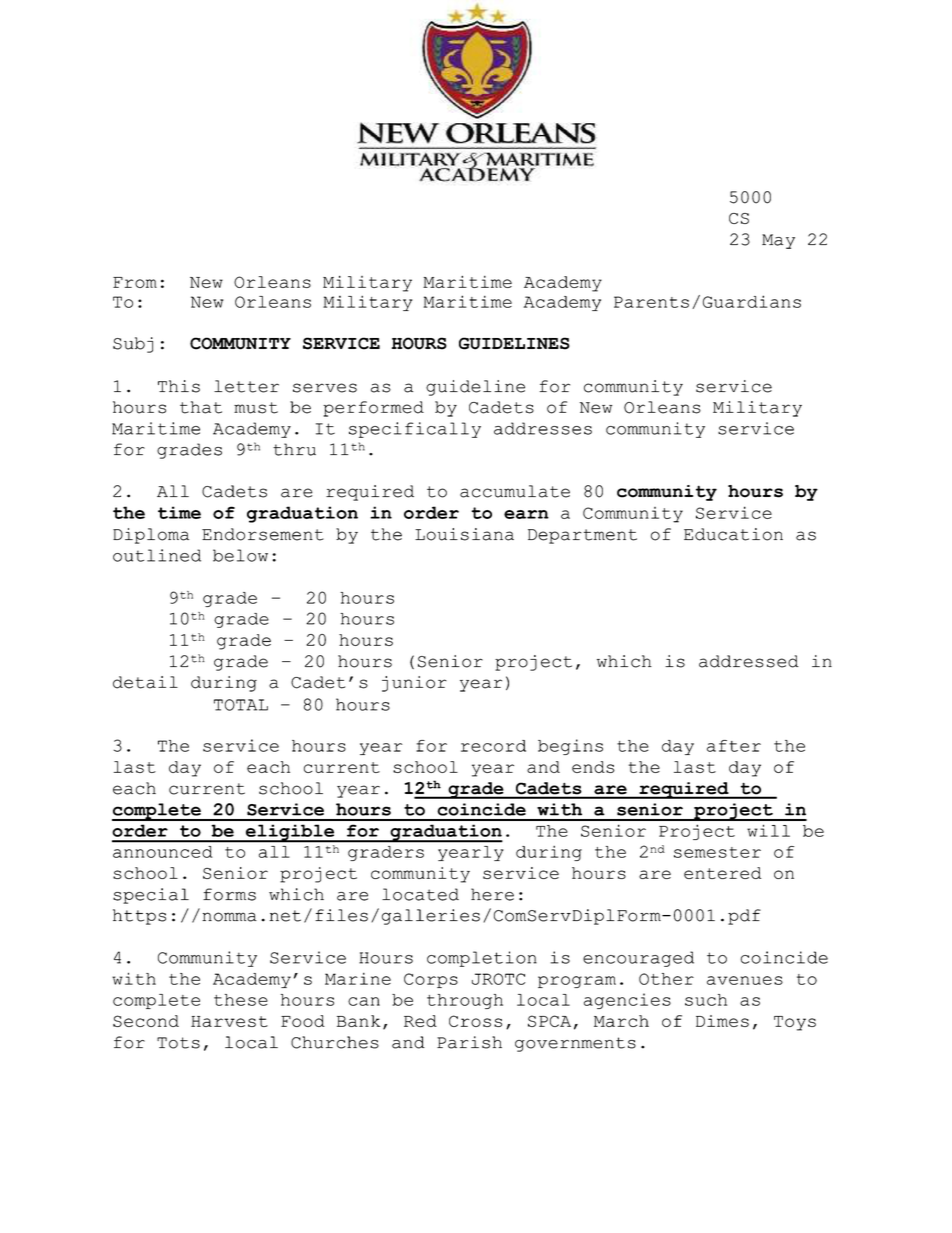  I want to click on these, so click(241, 1000).
